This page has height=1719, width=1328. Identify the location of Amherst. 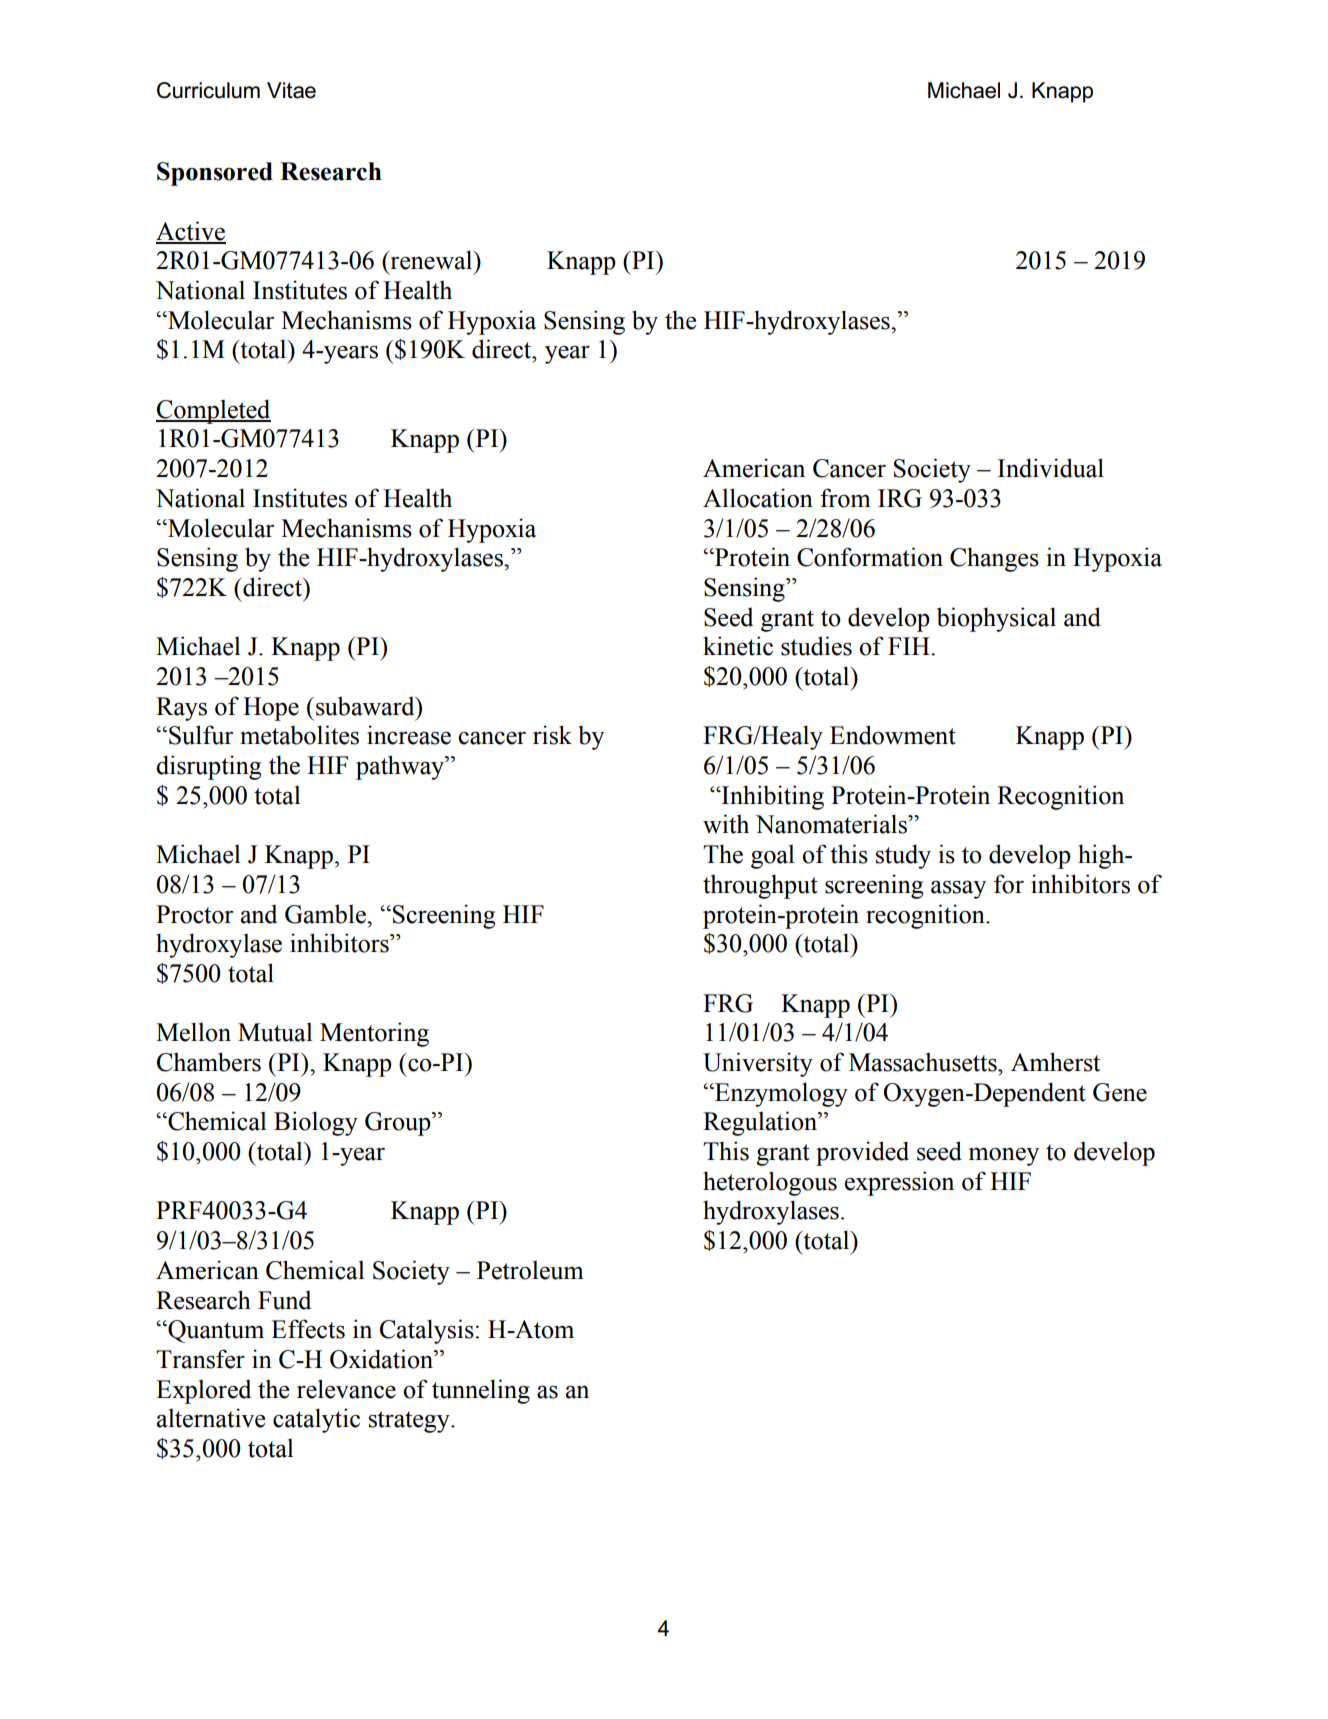
(1055, 1062).
